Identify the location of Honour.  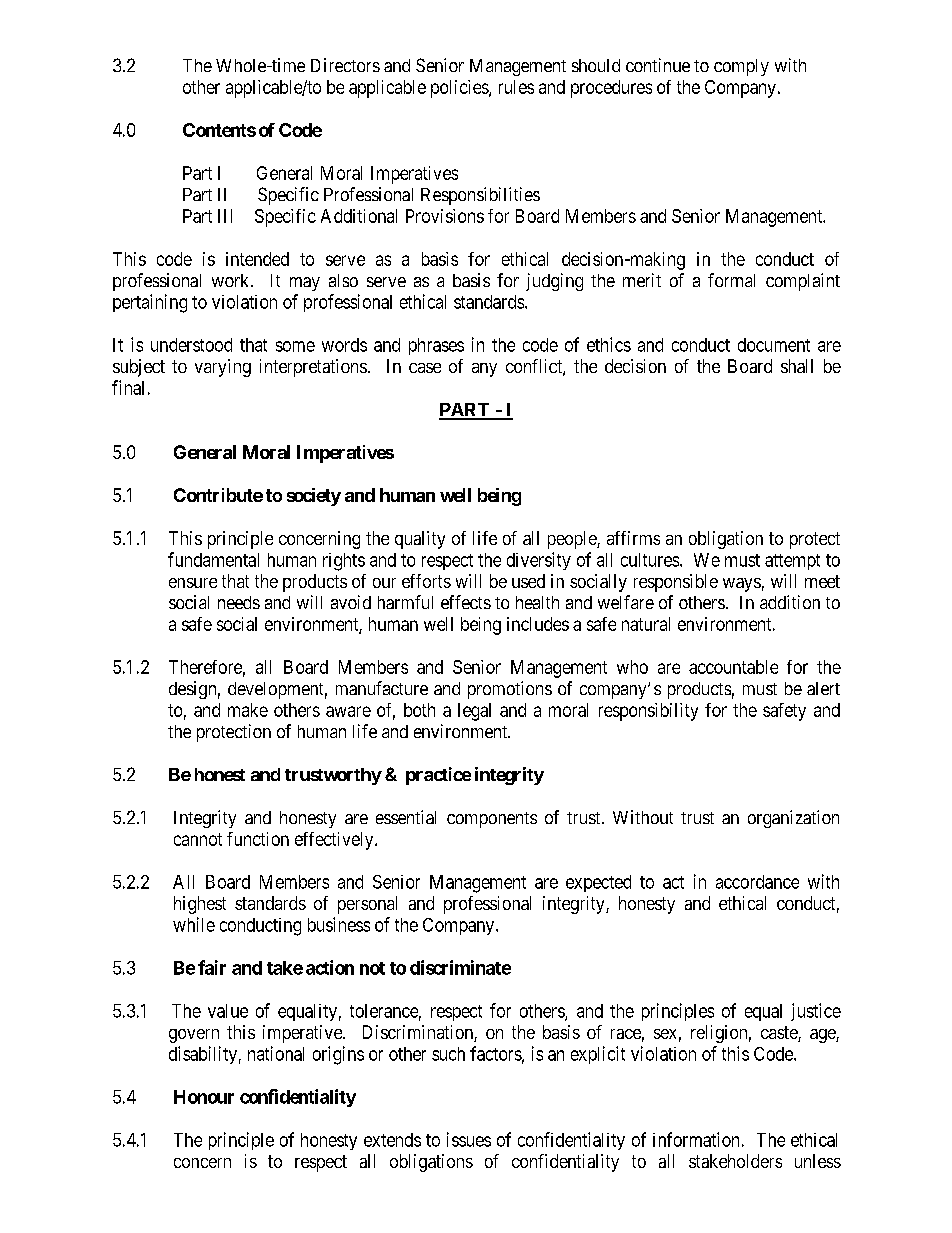
(204, 1097).
